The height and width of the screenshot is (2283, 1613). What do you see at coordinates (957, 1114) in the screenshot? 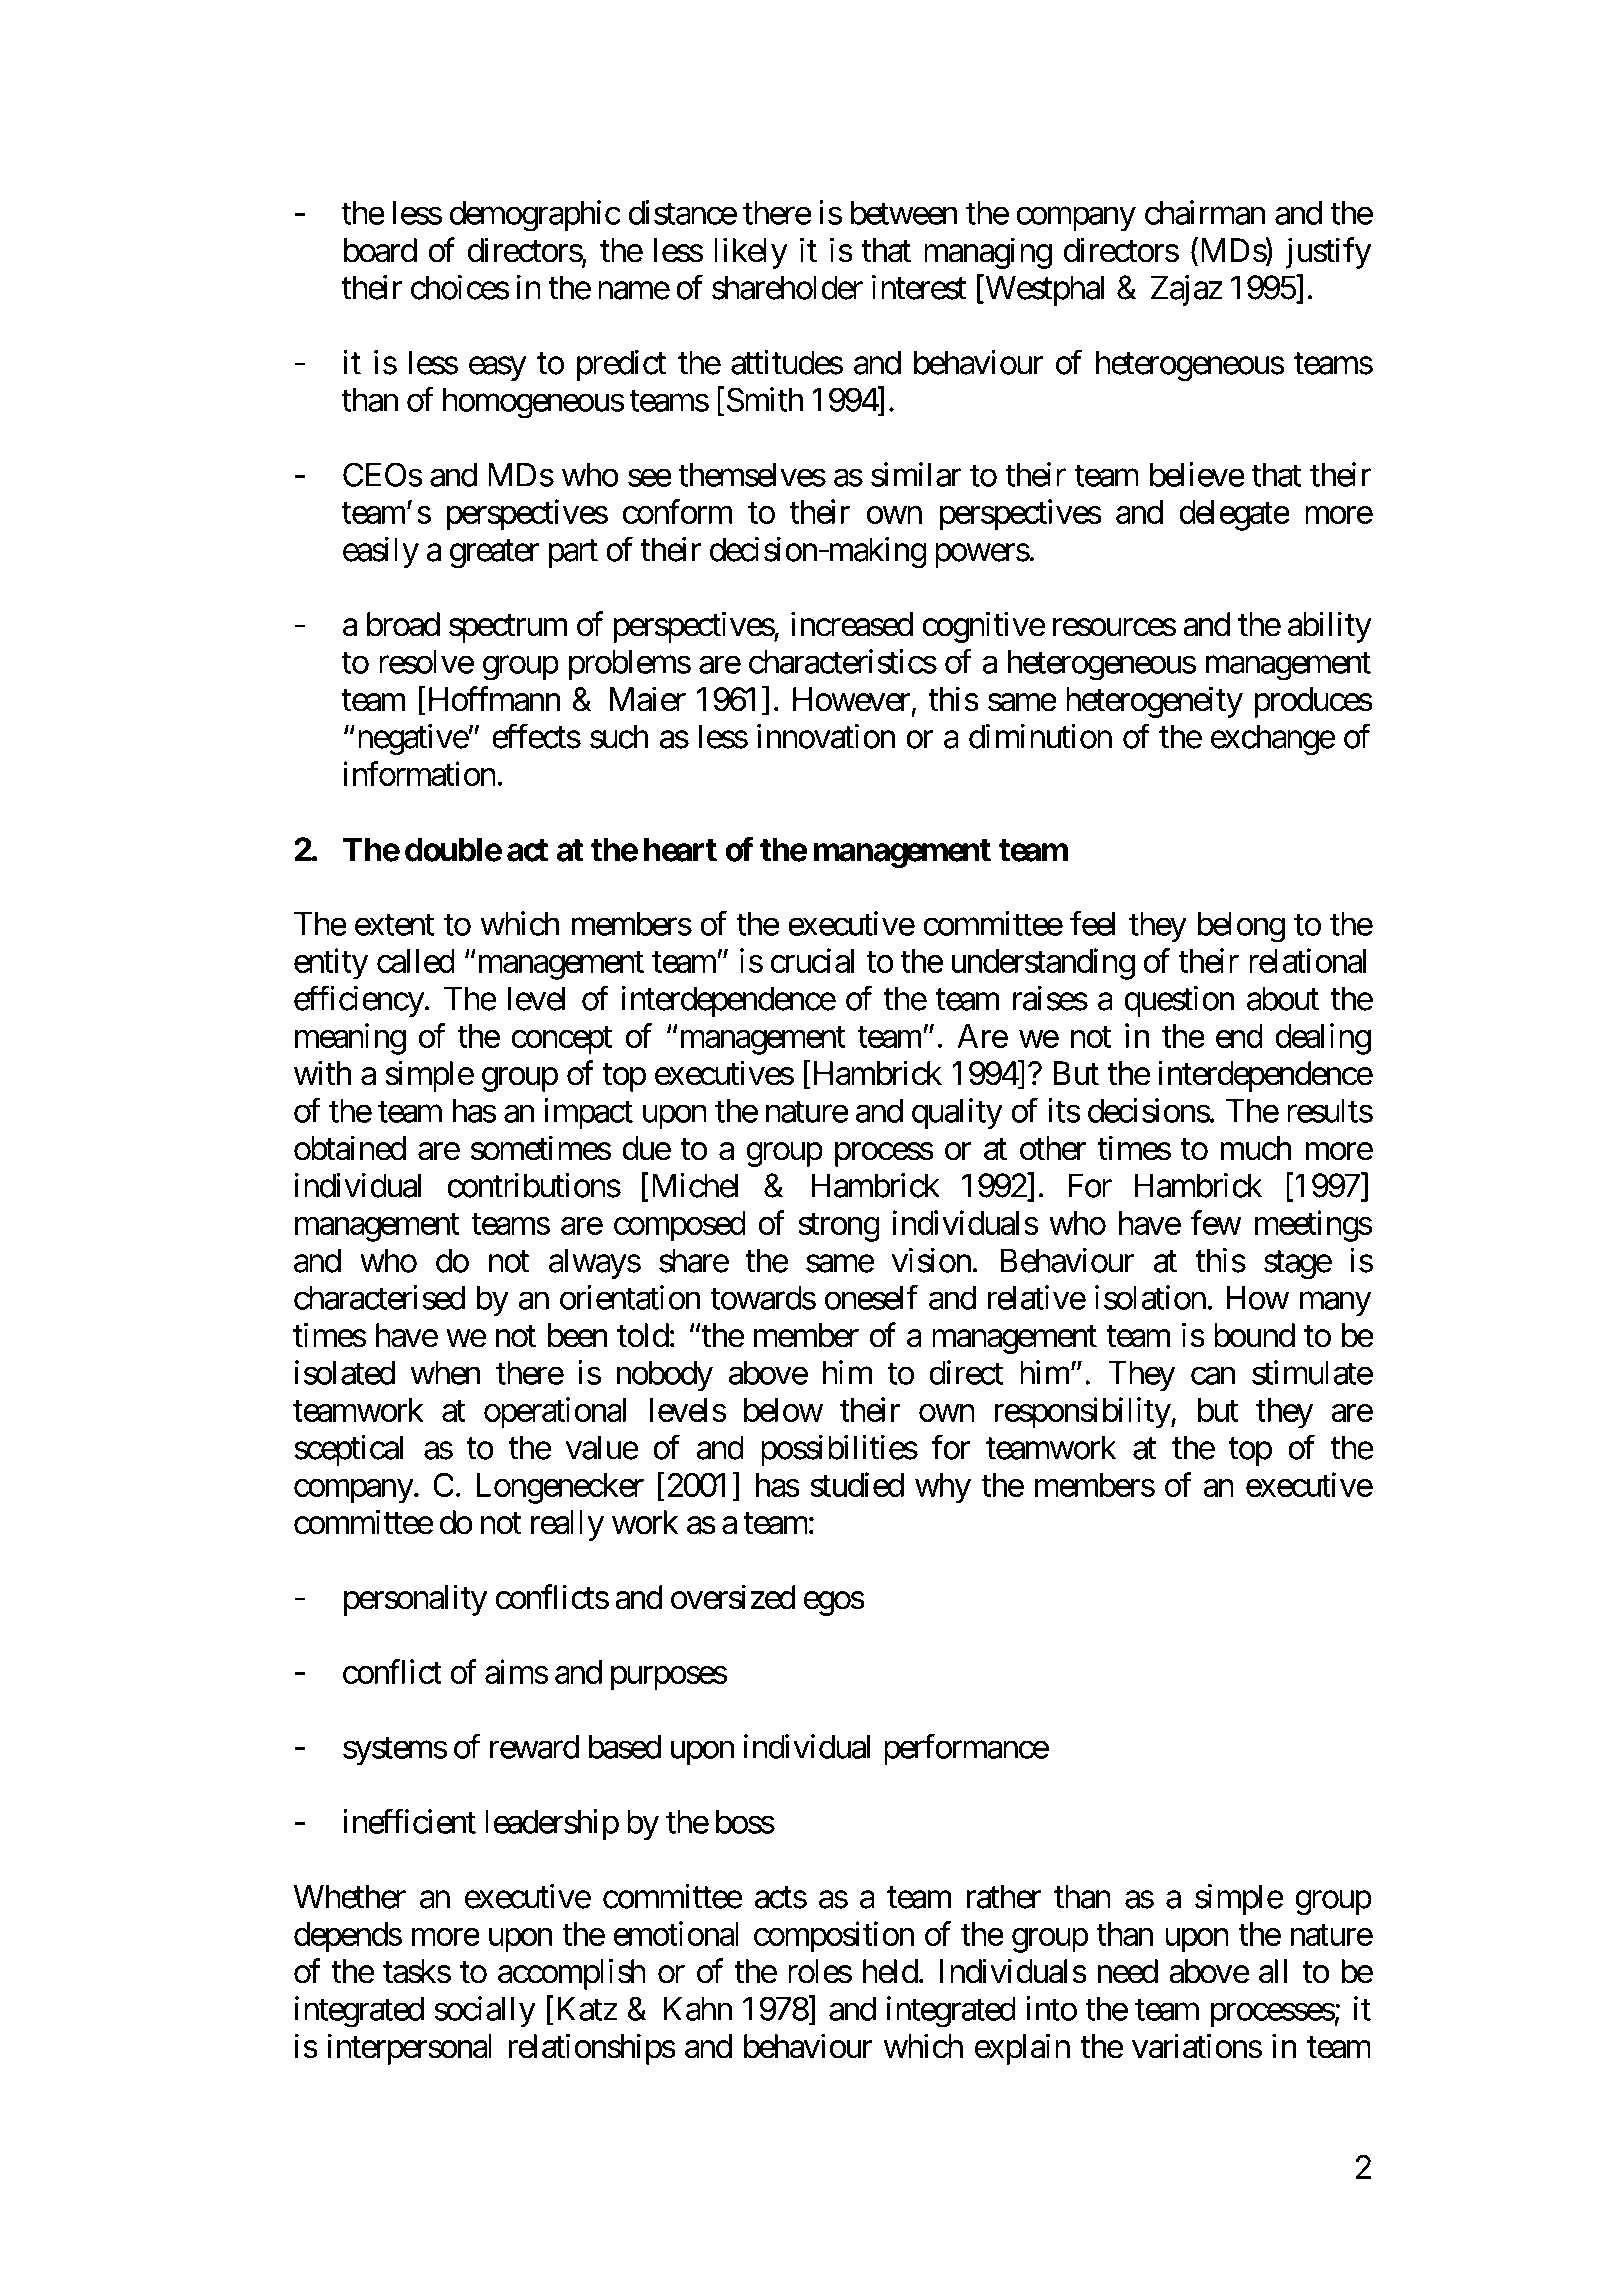
I see `quality` at bounding box center [957, 1114].
